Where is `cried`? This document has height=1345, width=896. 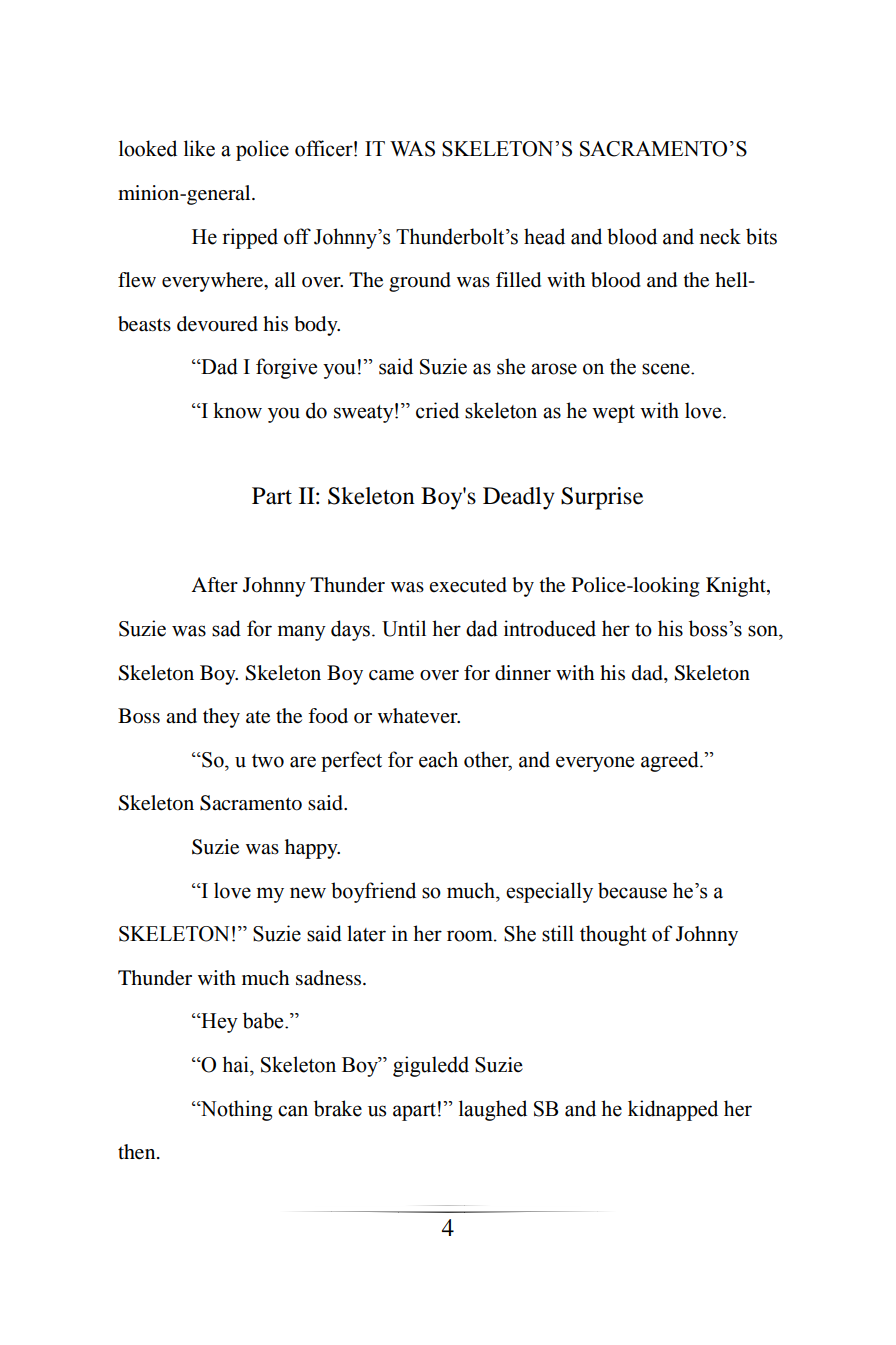 cried is located at coordinates (437, 410).
